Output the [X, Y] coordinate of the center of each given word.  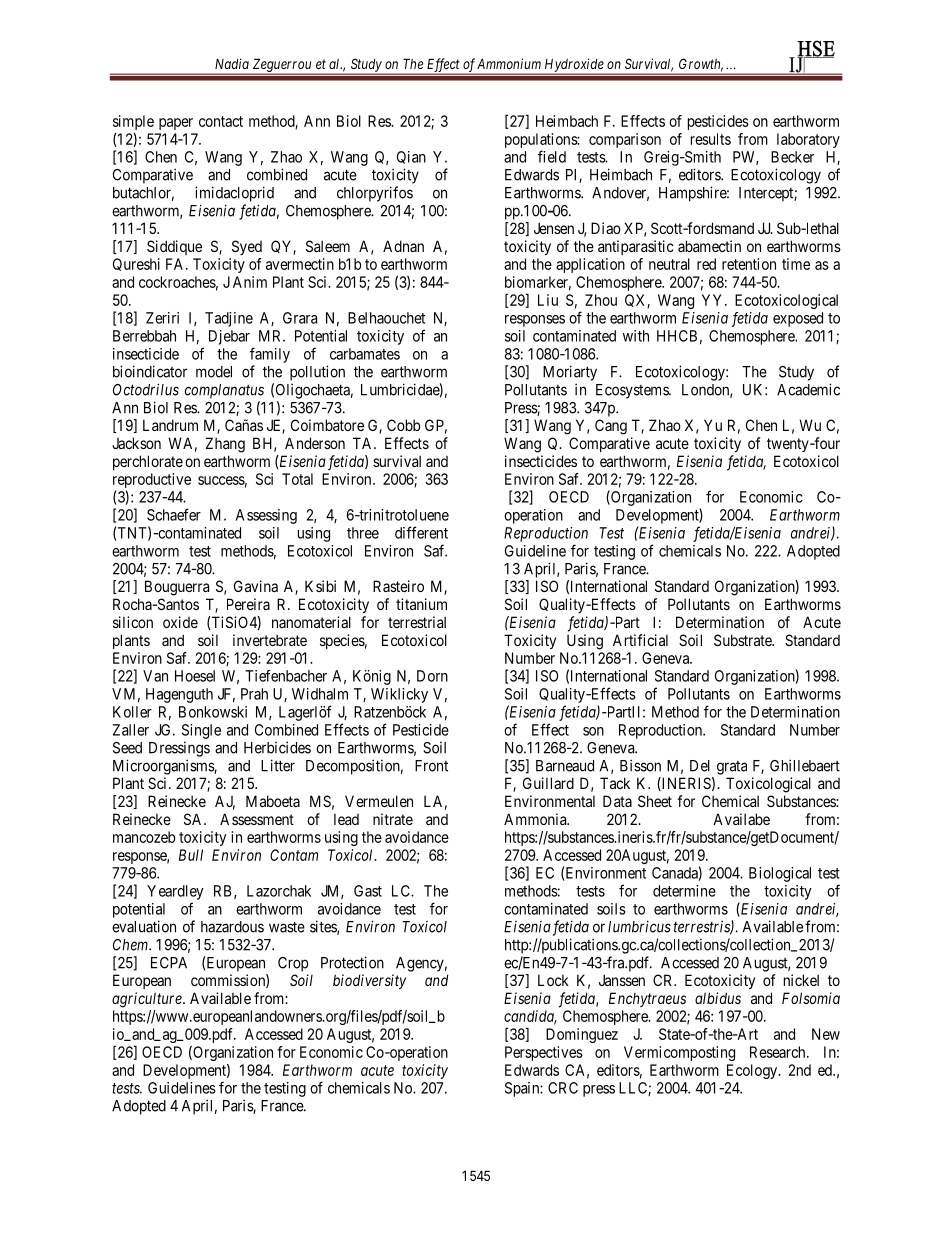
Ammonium [509, 63]
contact [221, 121]
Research [779, 1052]
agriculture [148, 1000]
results [711, 139]
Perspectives [544, 1053]
